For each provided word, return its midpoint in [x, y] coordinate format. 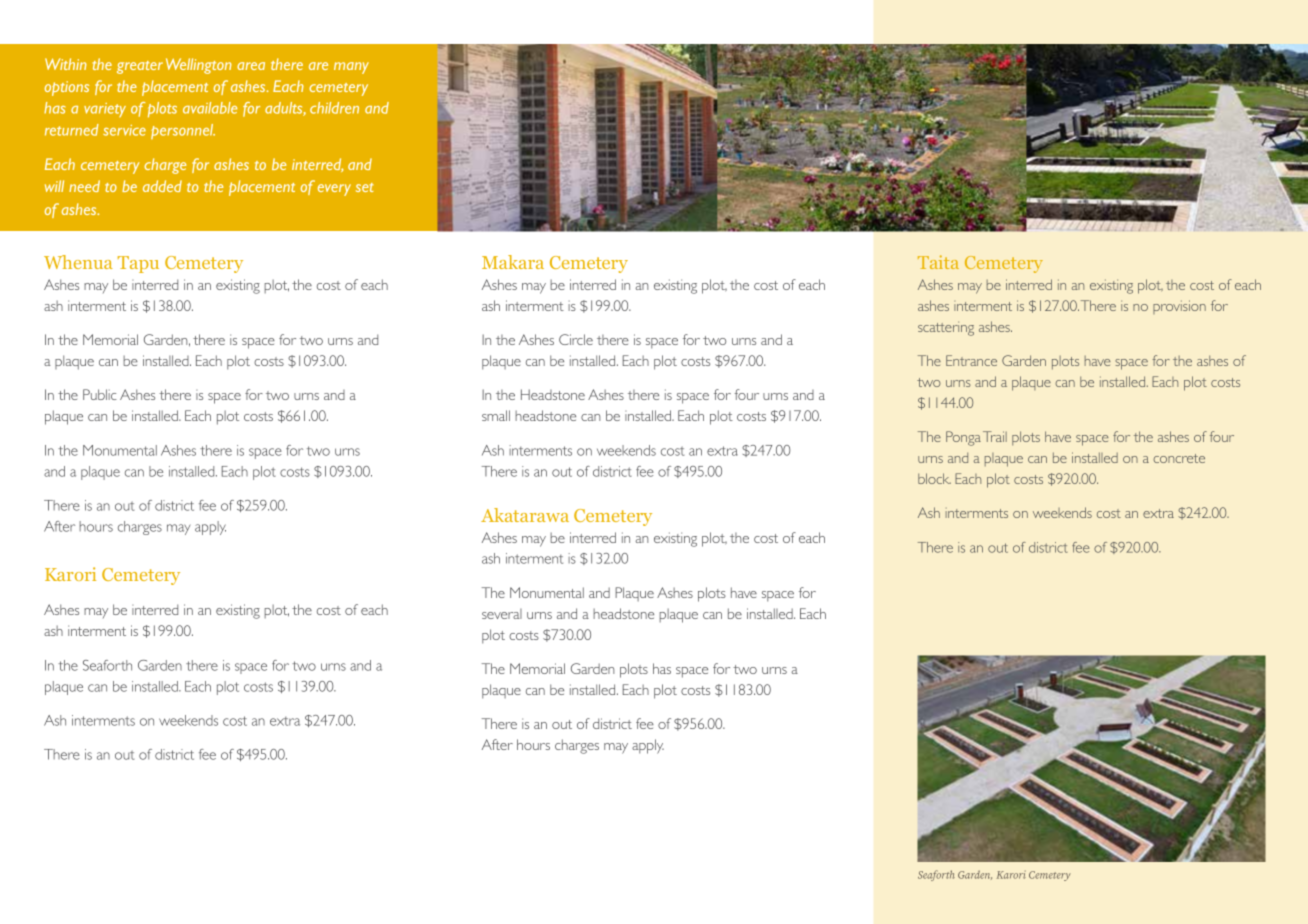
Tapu [138, 264]
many [351, 68]
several [502, 614]
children [334, 108]
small [496, 415]
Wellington [198, 66]
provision [1179, 307]
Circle [576, 339]
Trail [995, 436]
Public [100, 394]
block [934, 478]
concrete [1179, 458]
